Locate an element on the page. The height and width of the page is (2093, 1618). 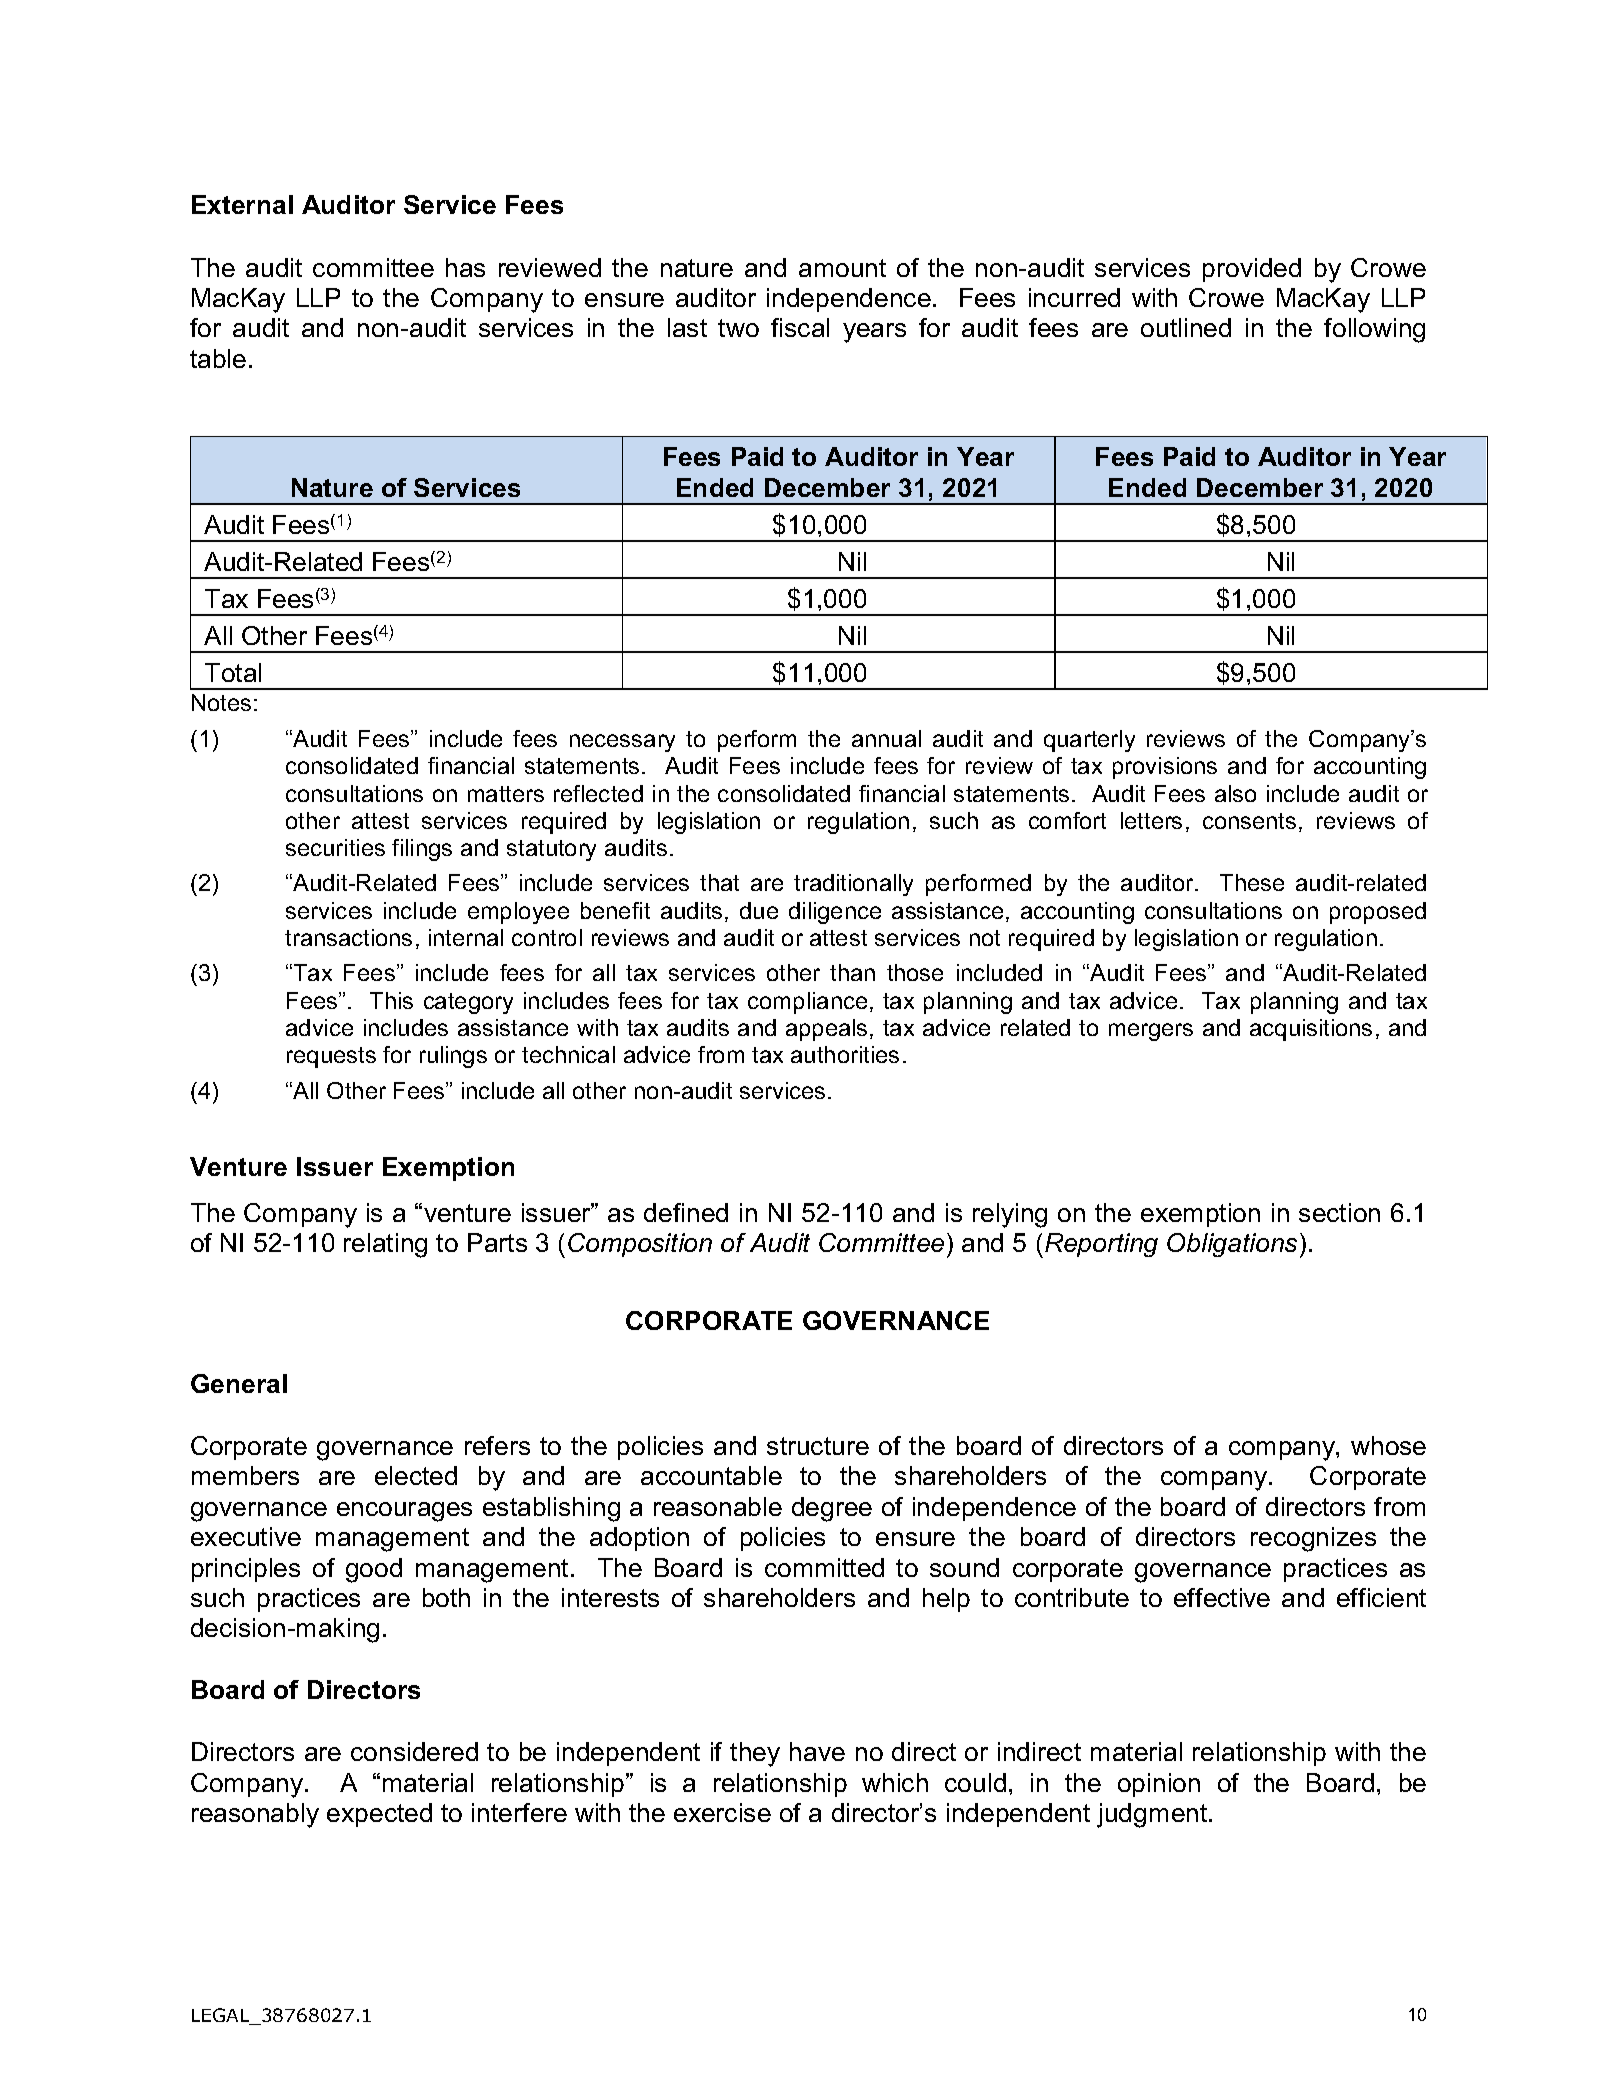
considered is located at coordinates (414, 1751).
